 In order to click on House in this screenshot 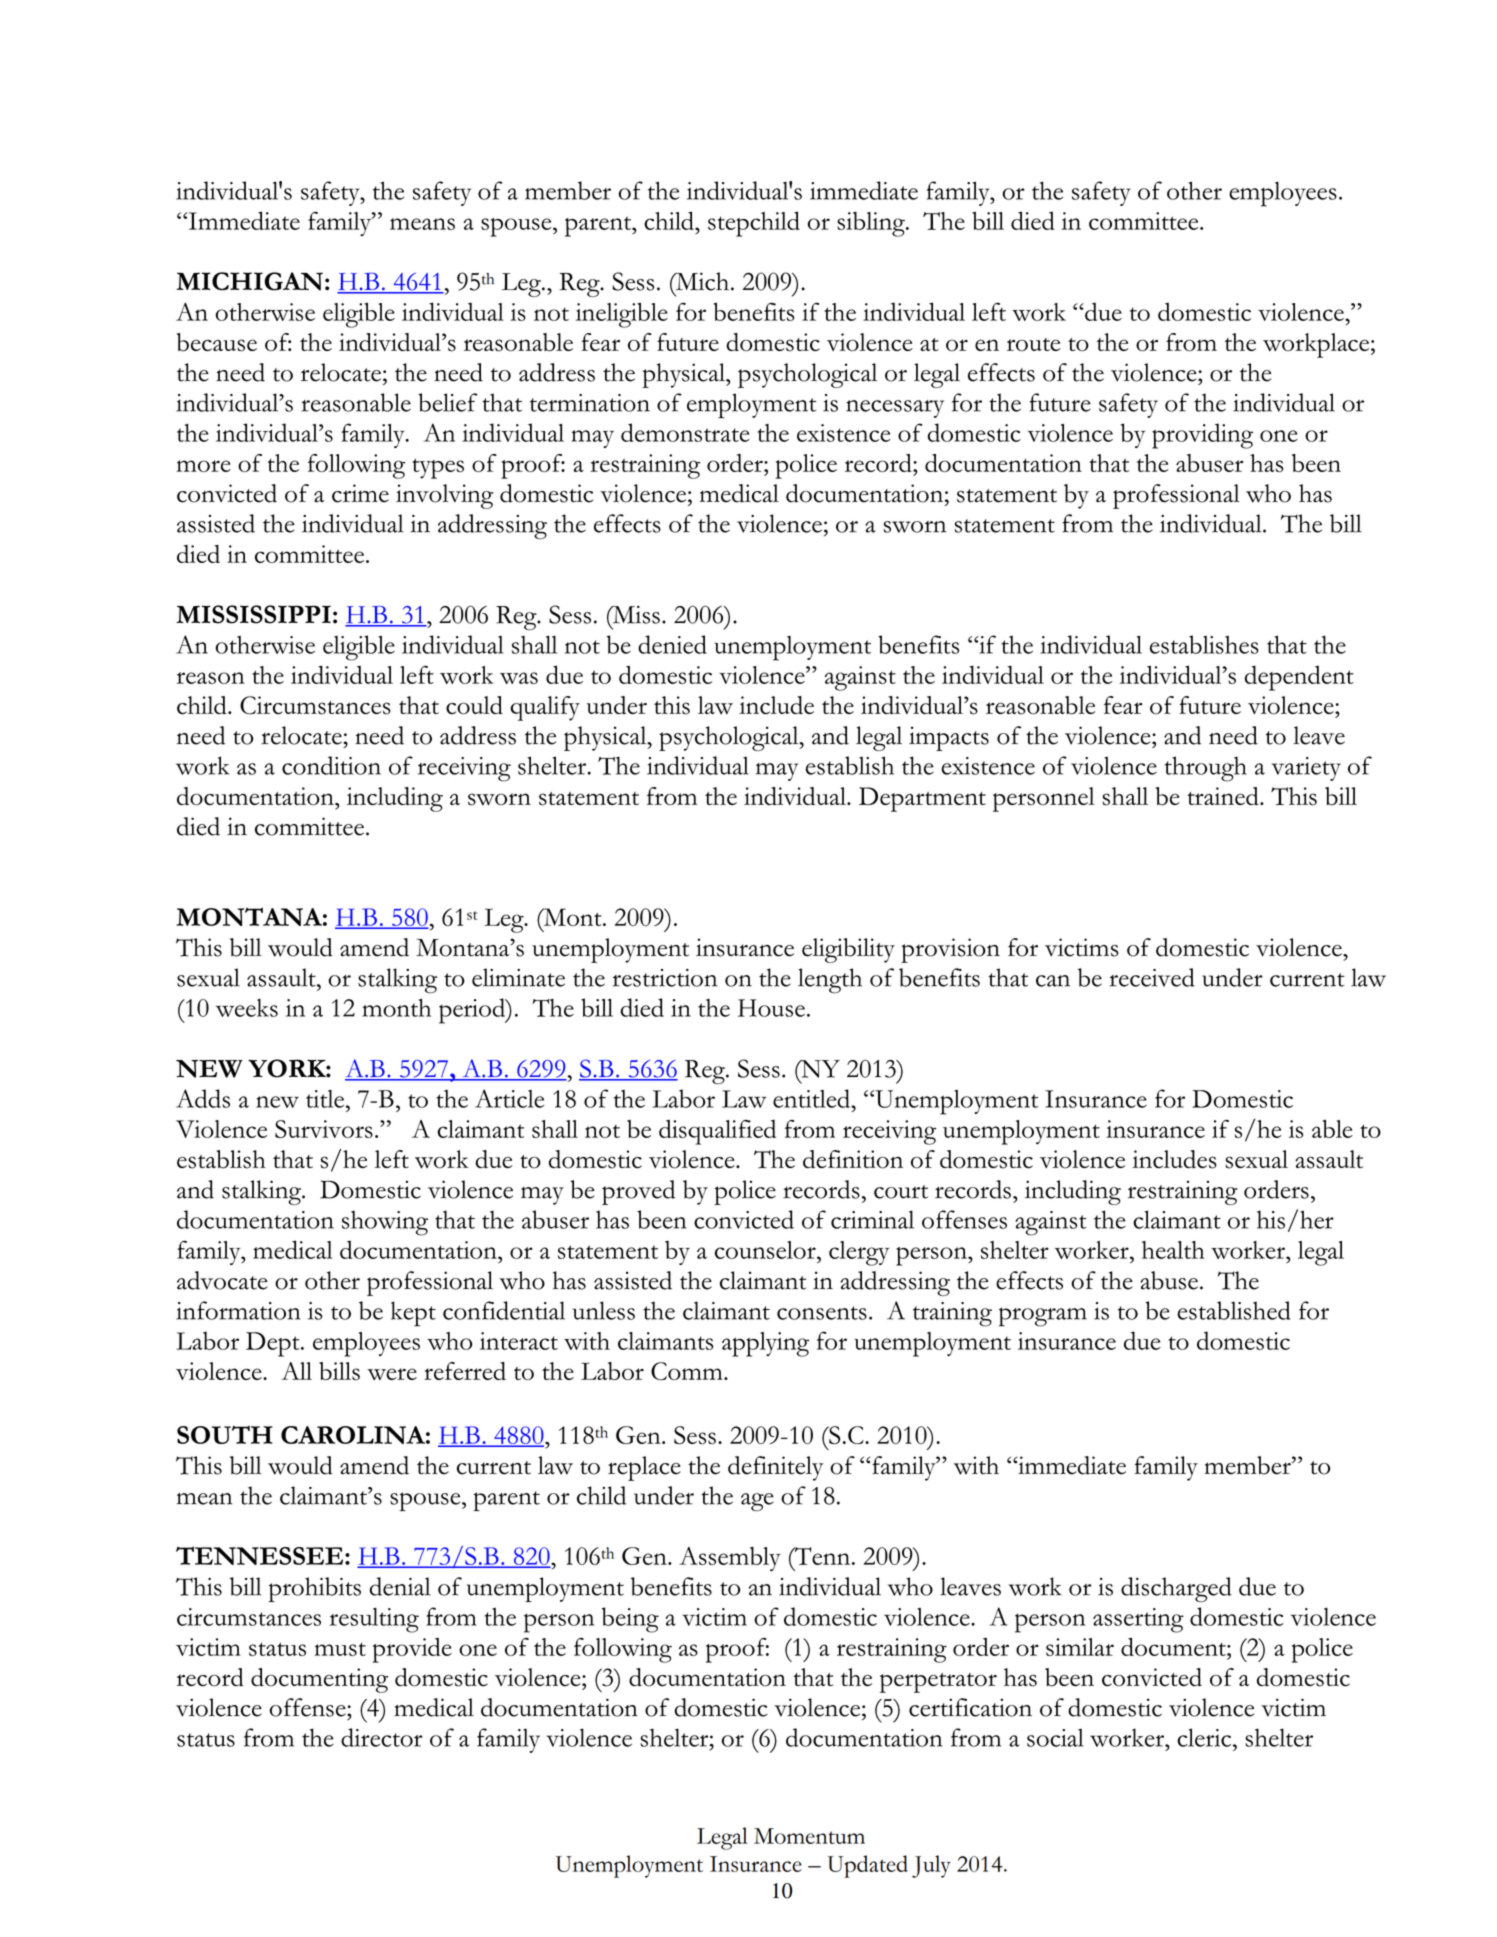, I will do `click(771, 1008)`.
